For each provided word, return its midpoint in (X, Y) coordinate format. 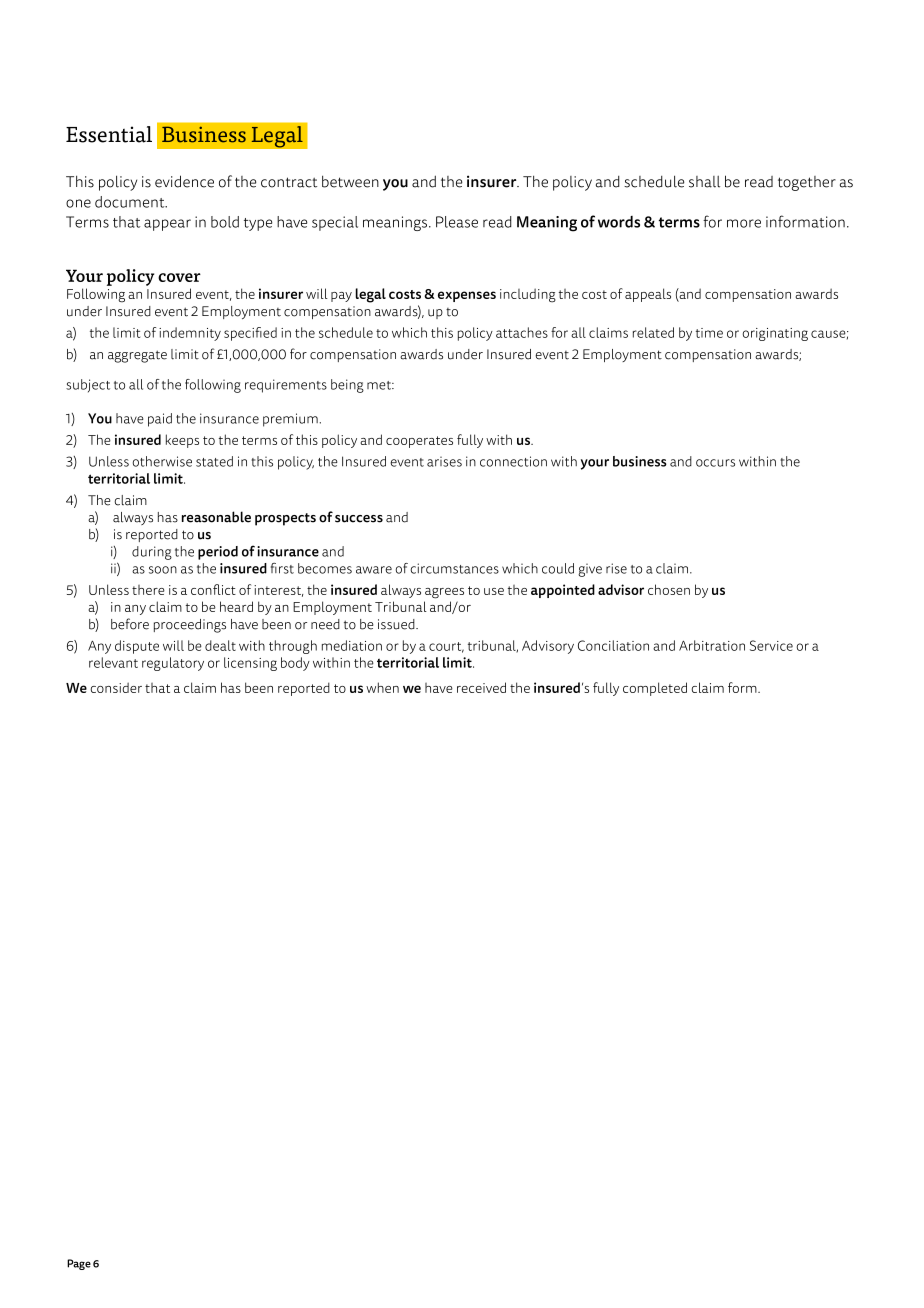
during (152, 553)
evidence (184, 181)
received (481, 687)
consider (116, 687)
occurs (715, 463)
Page (79, 1264)
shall (704, 182)
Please (457, 222)
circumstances (455, 568)
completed (655, 689)
